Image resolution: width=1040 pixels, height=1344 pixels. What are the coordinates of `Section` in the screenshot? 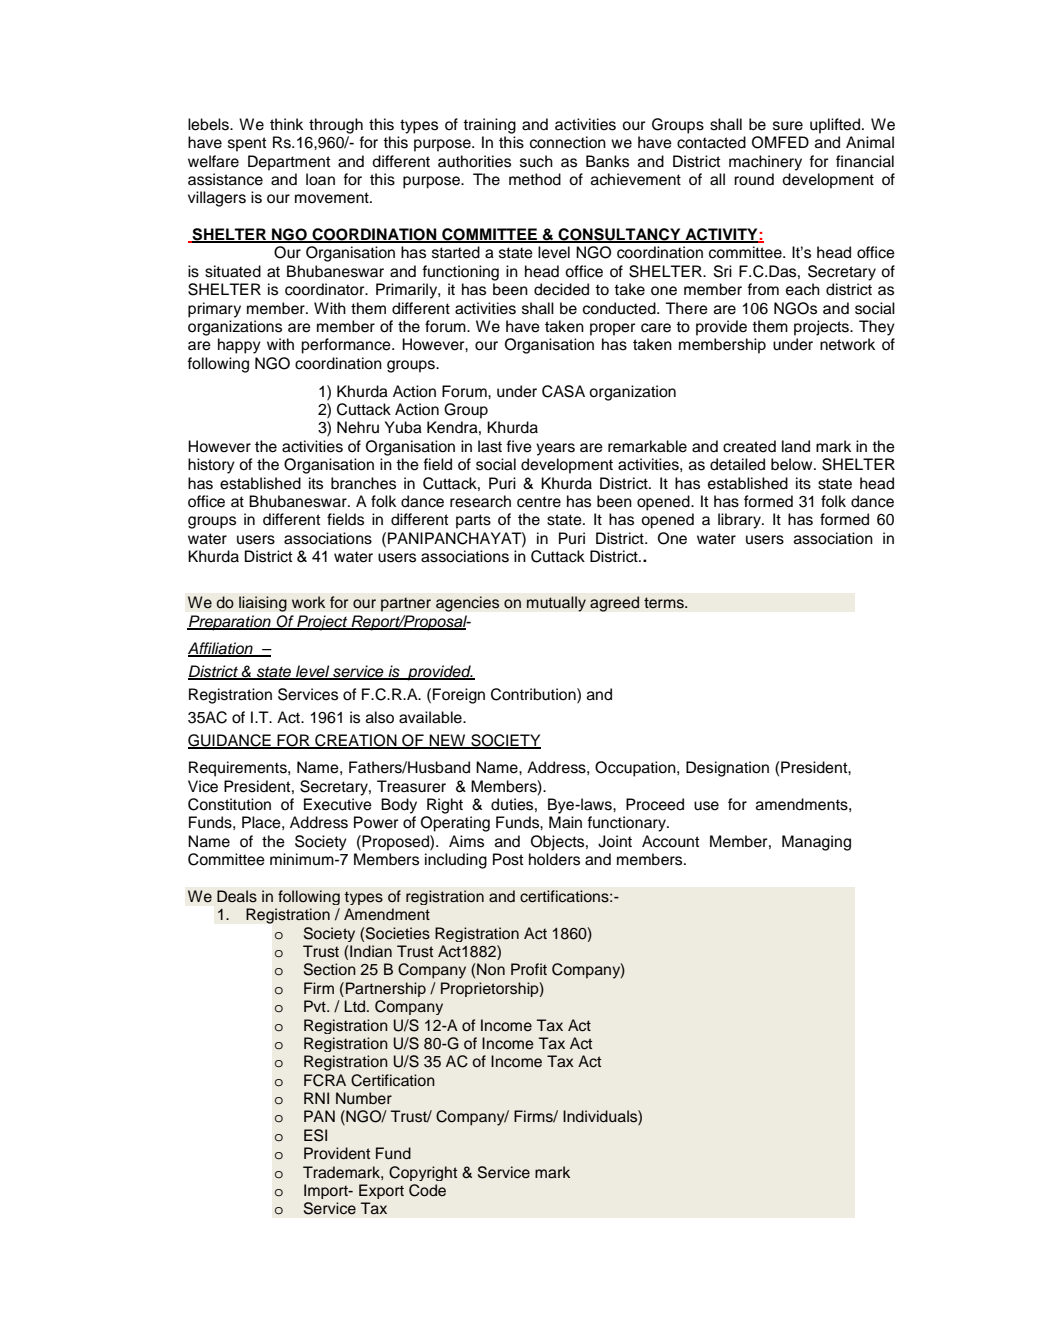 It's located at (330, 969).
